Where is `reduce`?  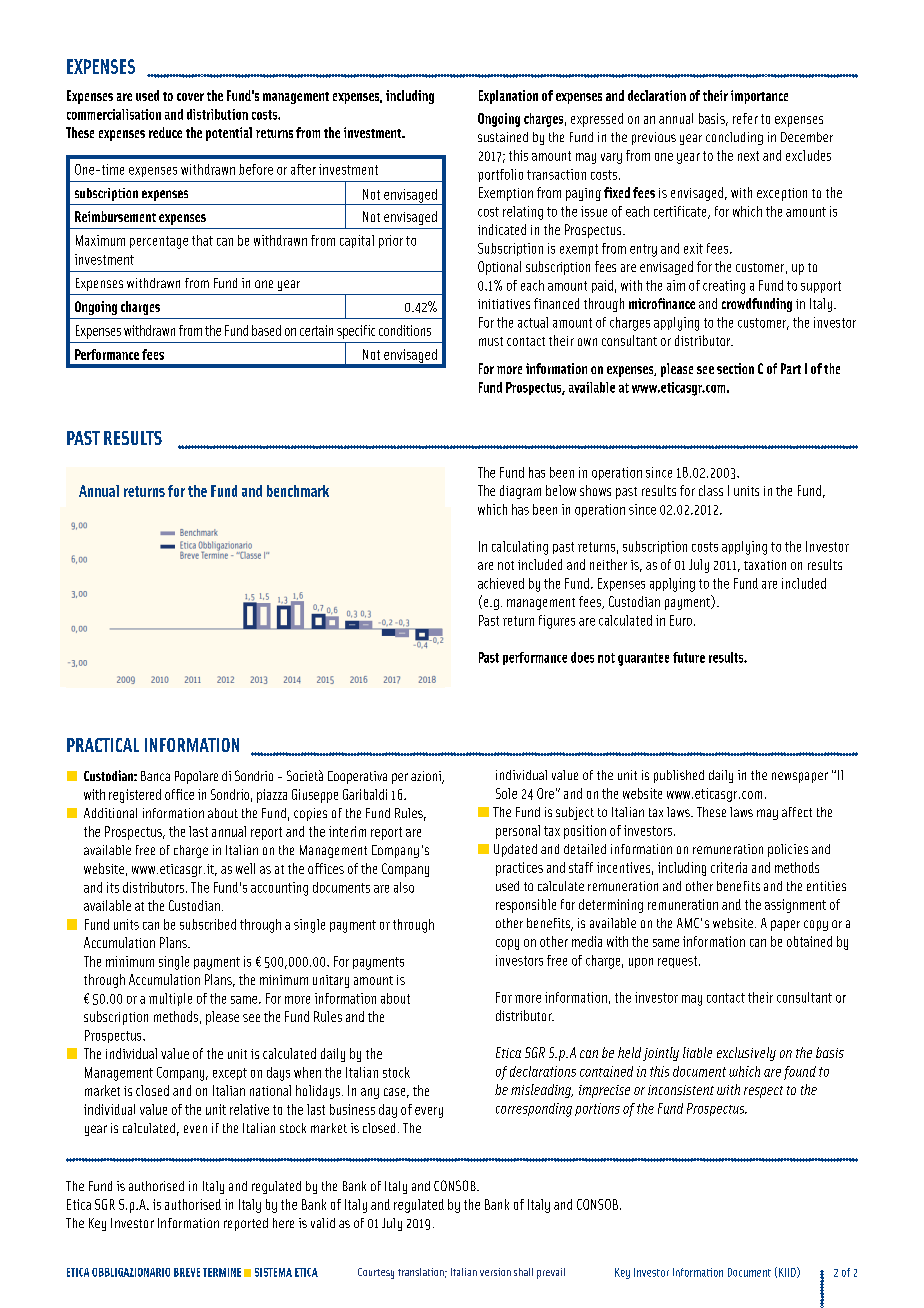 reduce is located at coordinates (165, 132).
